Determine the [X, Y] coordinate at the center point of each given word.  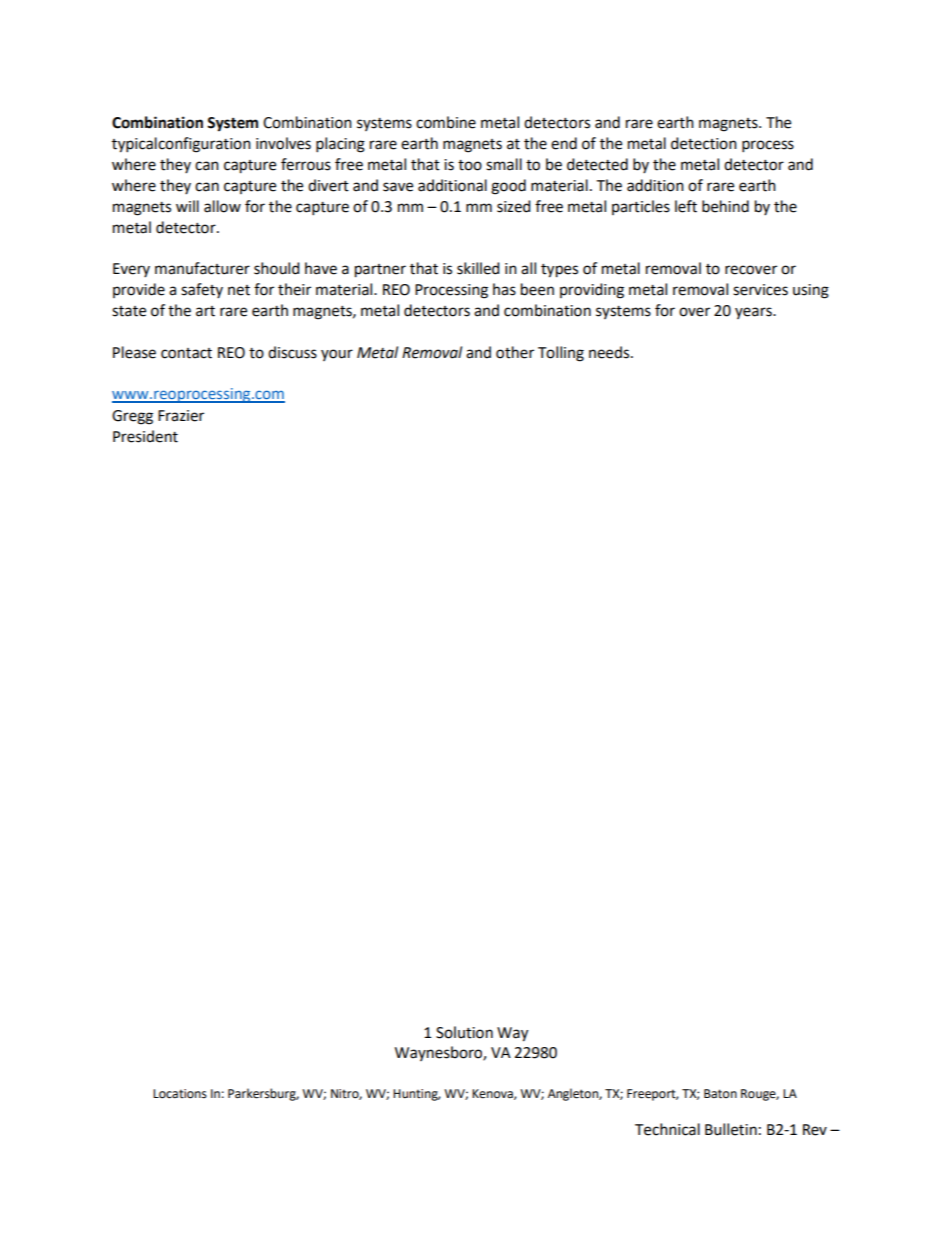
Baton [720, 1094]
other [515, 352]
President [145, 436]
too [470, 165]
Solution [464, 1032]
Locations [180, 1094]
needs [610, 352]
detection [704, 143]
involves [283, 143]
